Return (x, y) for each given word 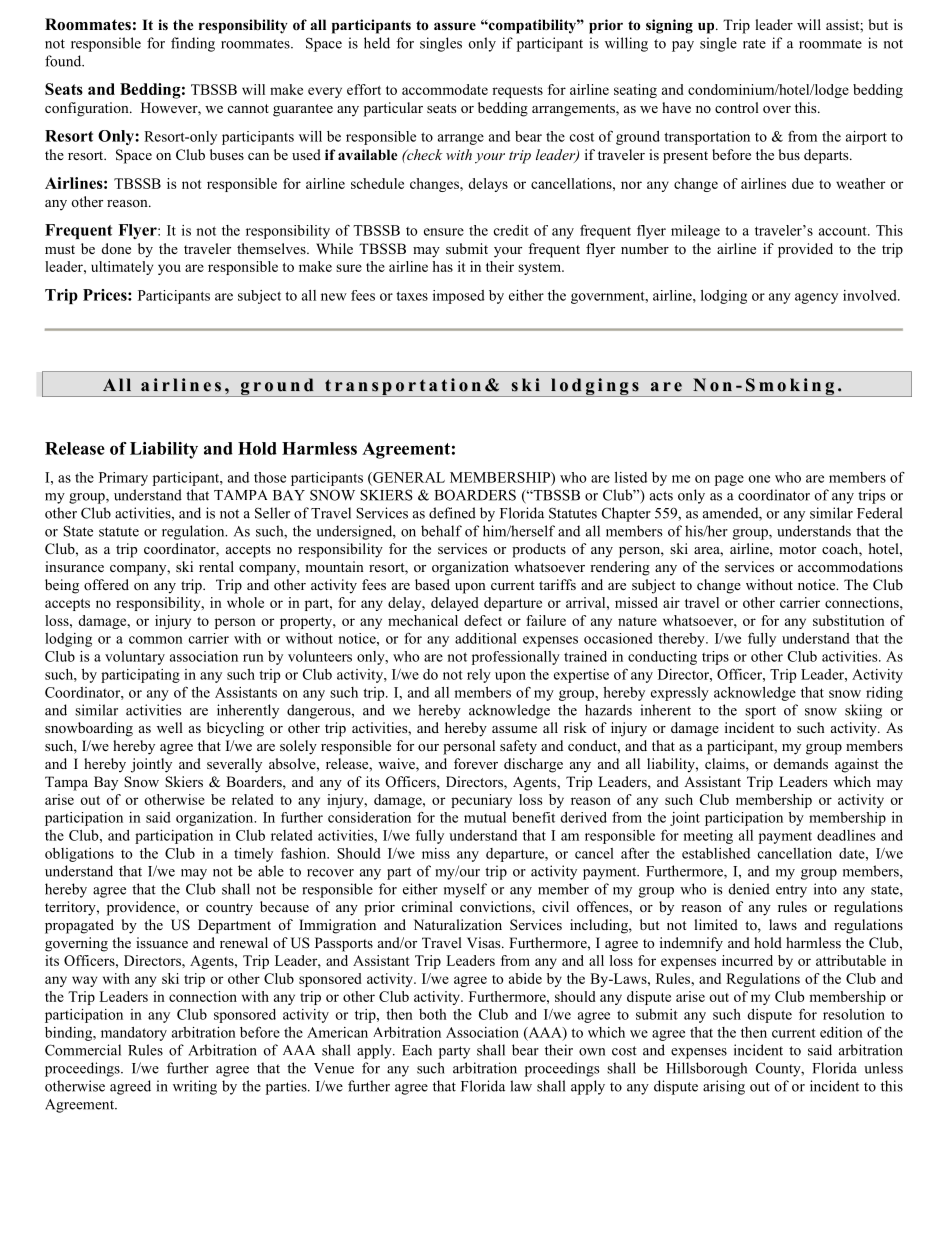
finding (193, 44)
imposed (459, 297)
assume (514, 729)
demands (801, 763)
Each (417, 1050)
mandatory (134, 1034)
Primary (123, 479)
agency (816, 298)
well (170, 727)
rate (754, 44)
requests (517, 92)
